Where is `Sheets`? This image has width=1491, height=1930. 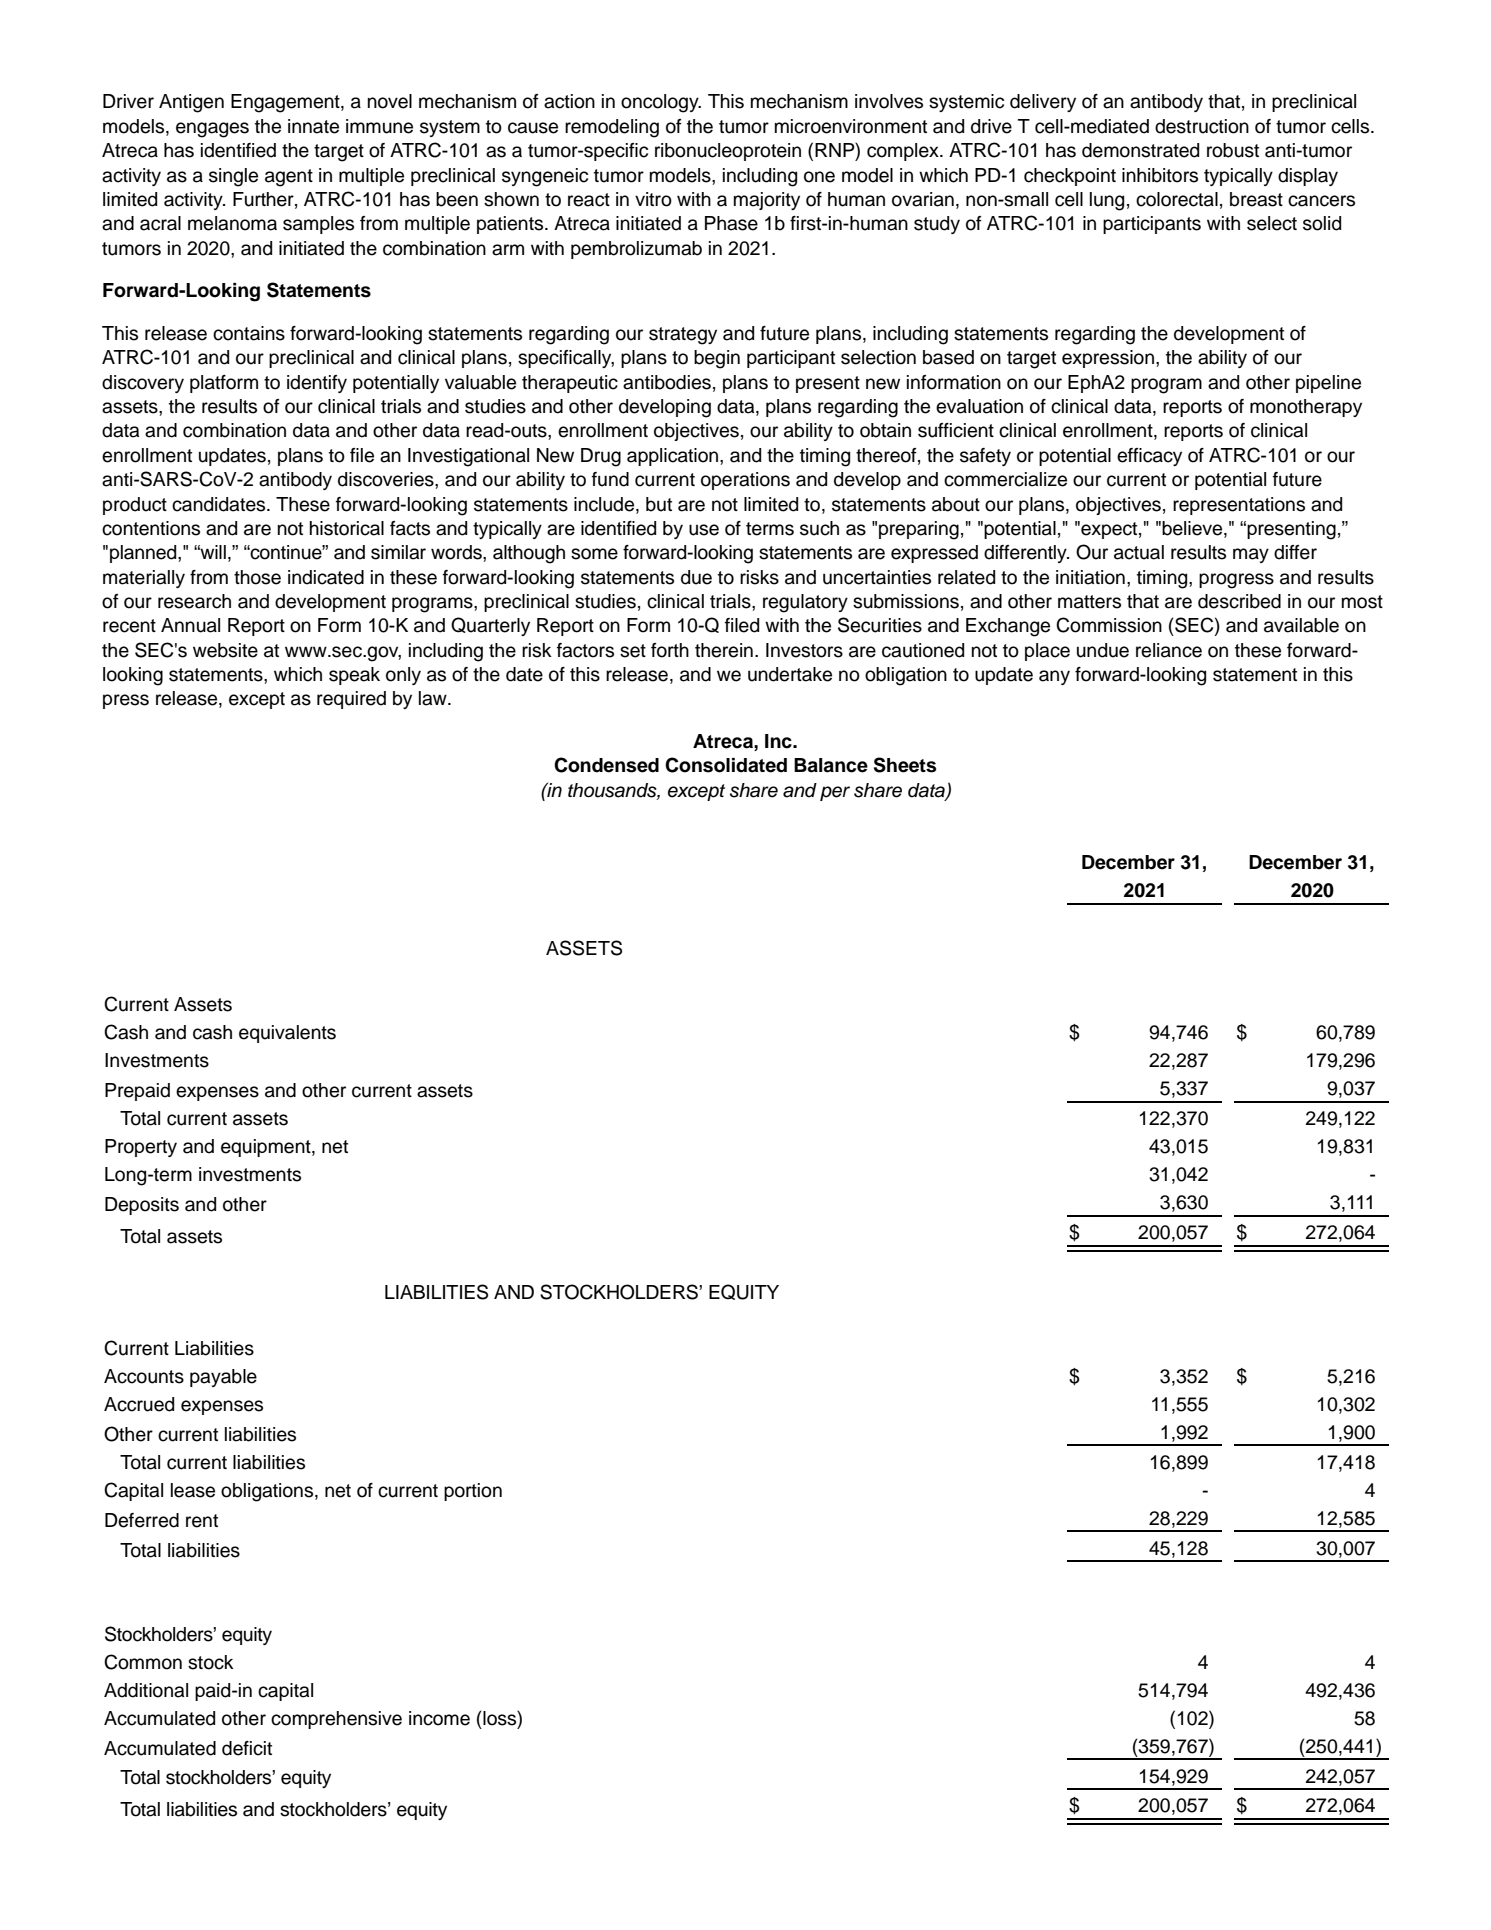 Sheets is located at coordinates (905, 765).
